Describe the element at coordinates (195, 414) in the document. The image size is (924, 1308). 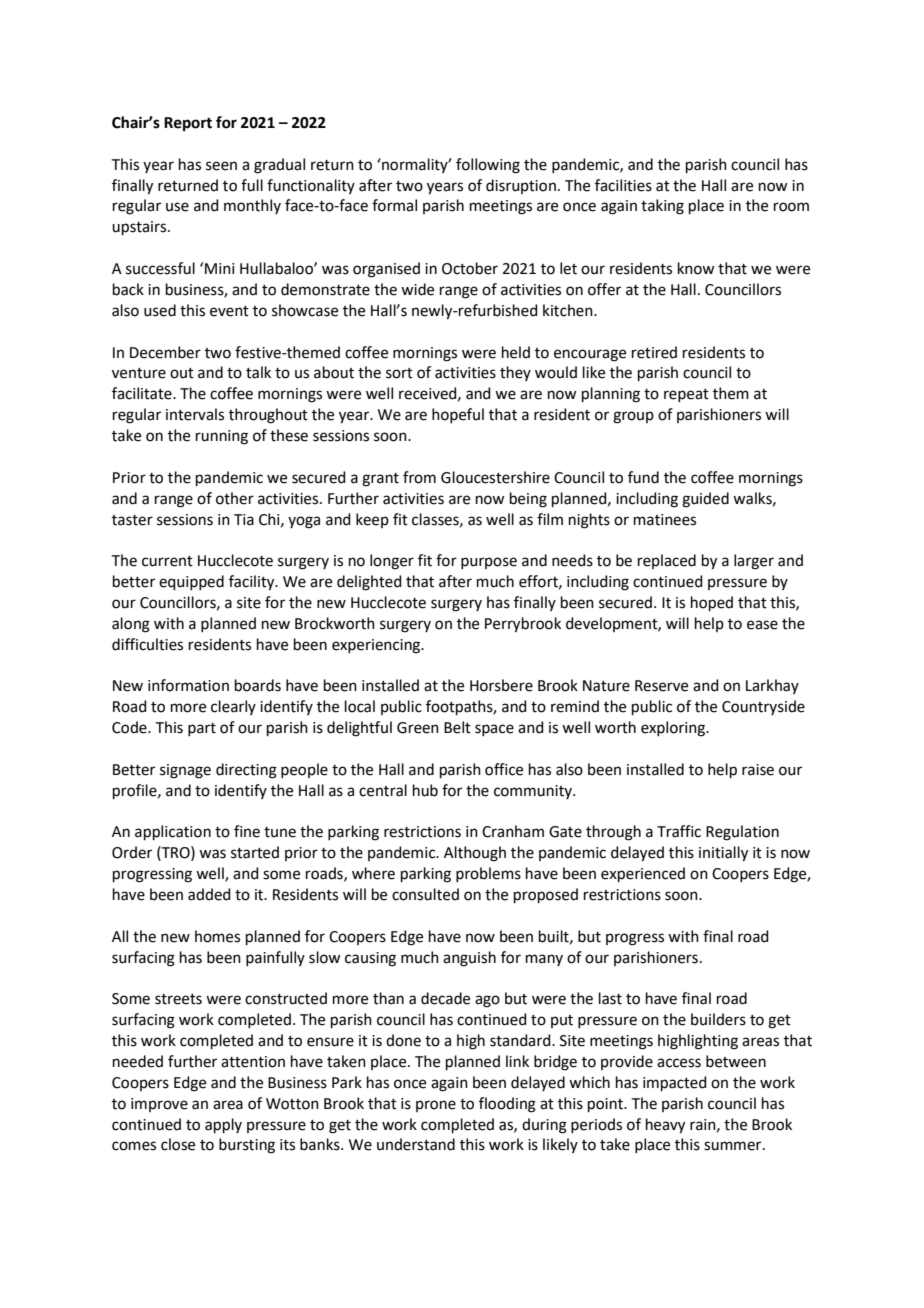
I see `intervals` at that location.
